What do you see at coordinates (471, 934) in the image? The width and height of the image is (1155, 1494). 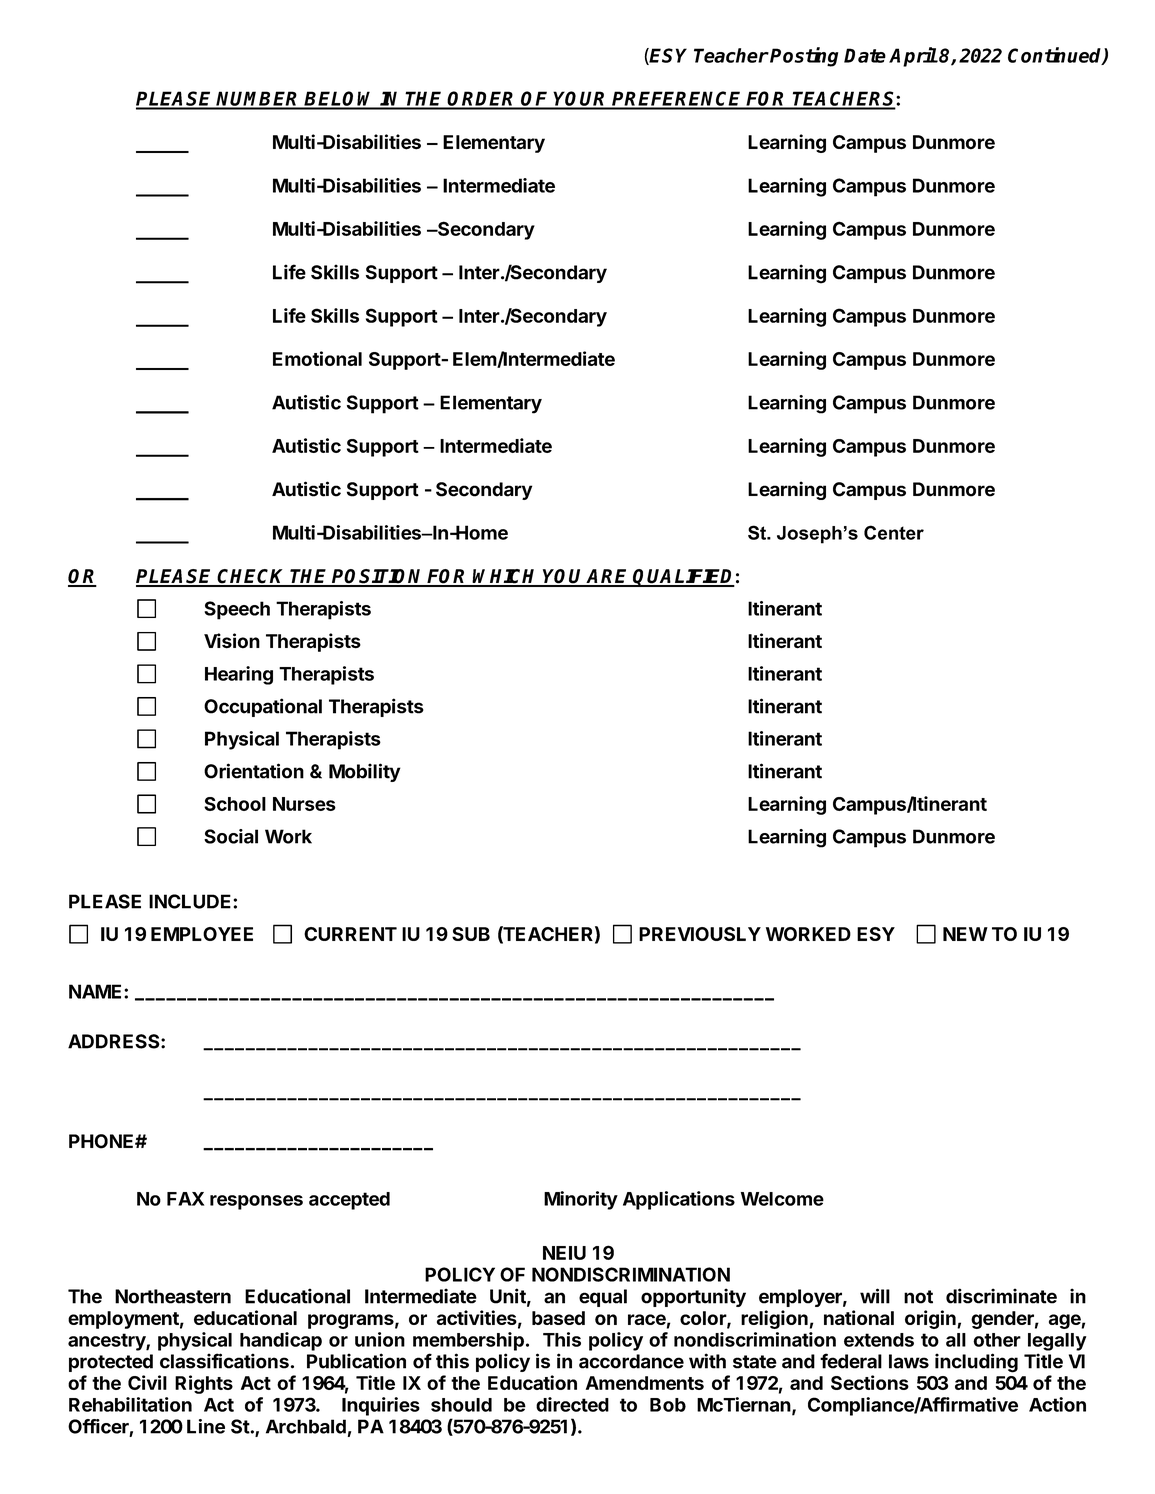 I see `SUB` at bounding box center [471, 934].
